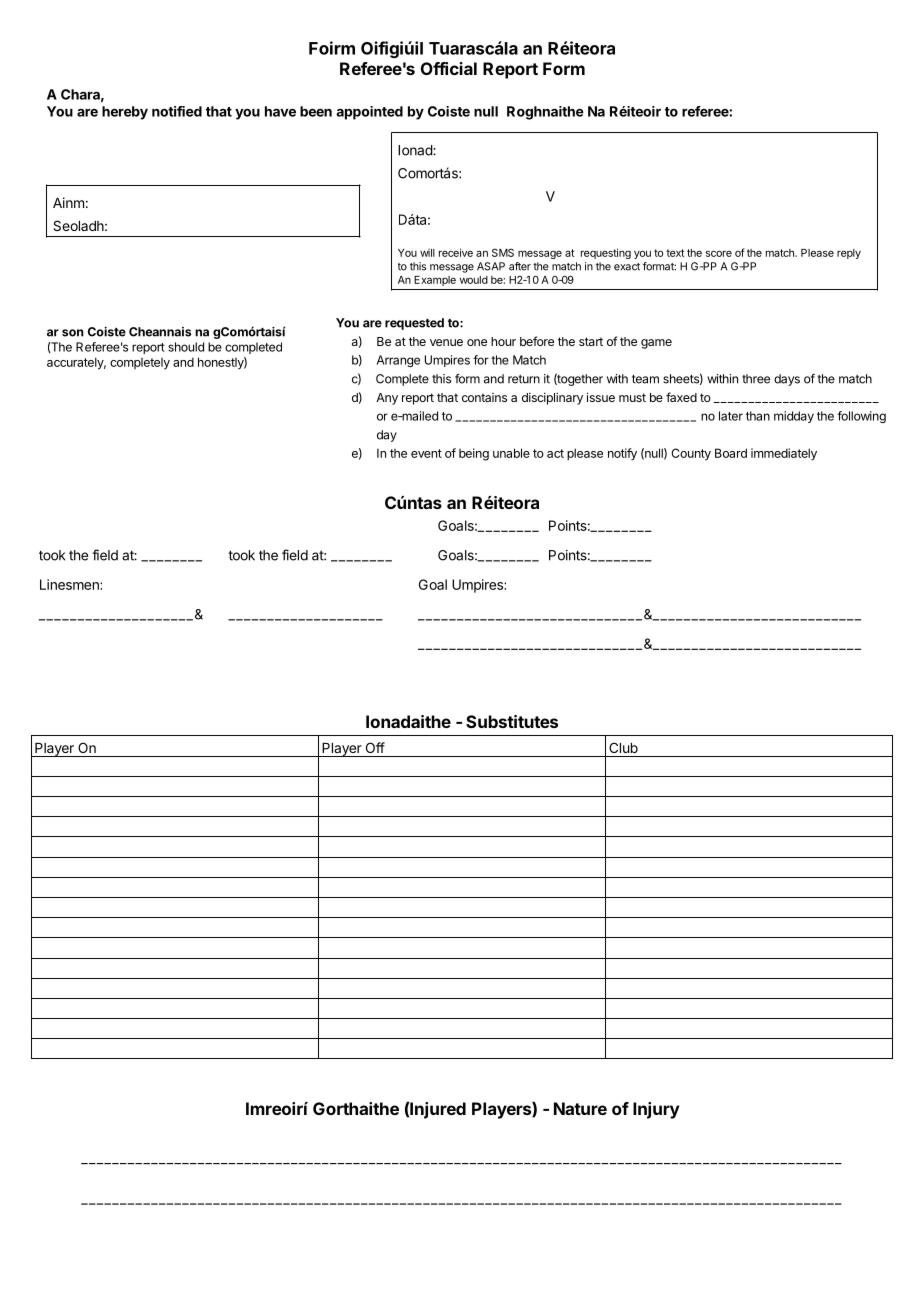 The width and height of the screenshot is (924, 1308). Describe the element at coordinates (756, 379) in the screenshot. I see `three` at that location.
